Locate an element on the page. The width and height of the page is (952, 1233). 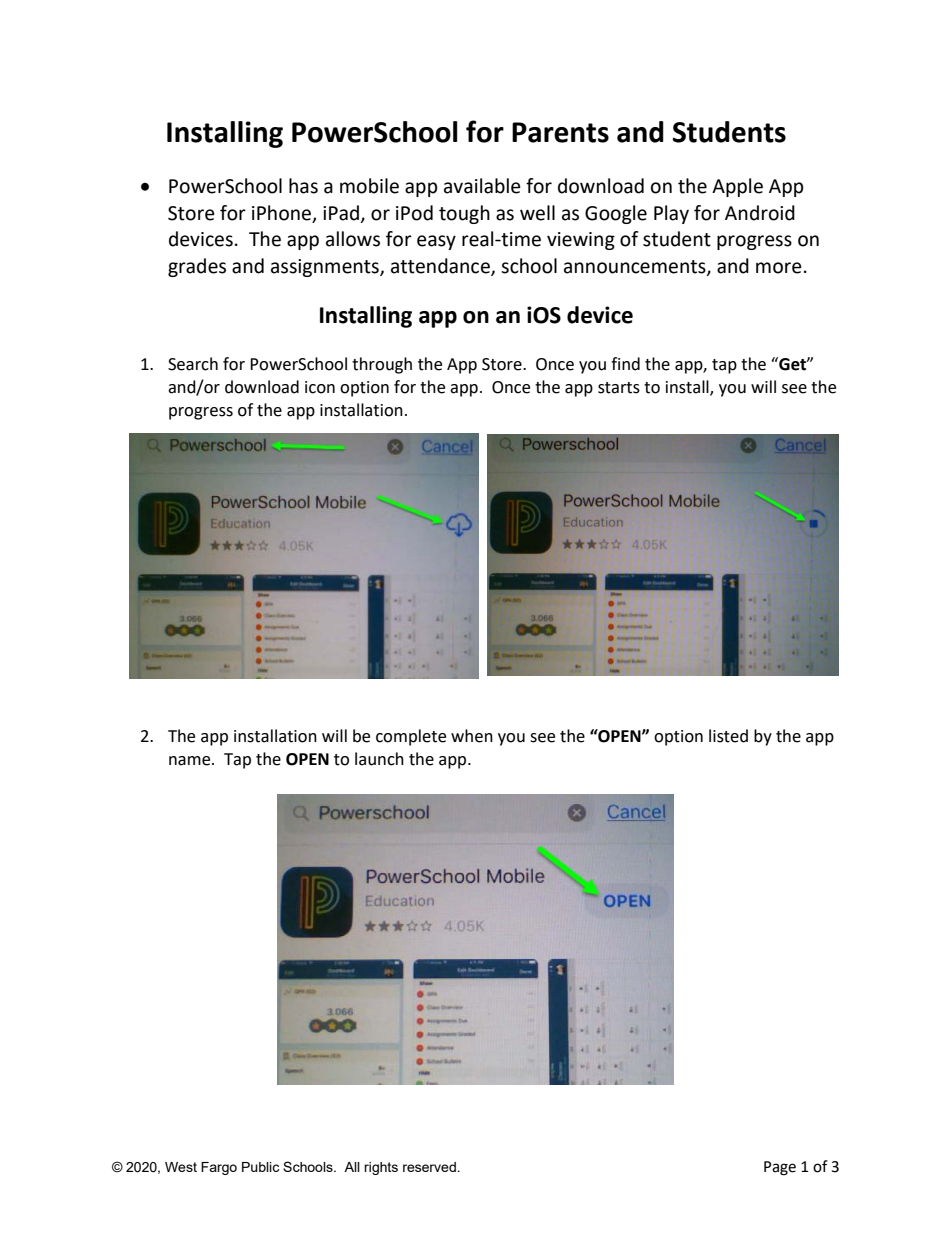
listed is located at coordinates (728, 736).
